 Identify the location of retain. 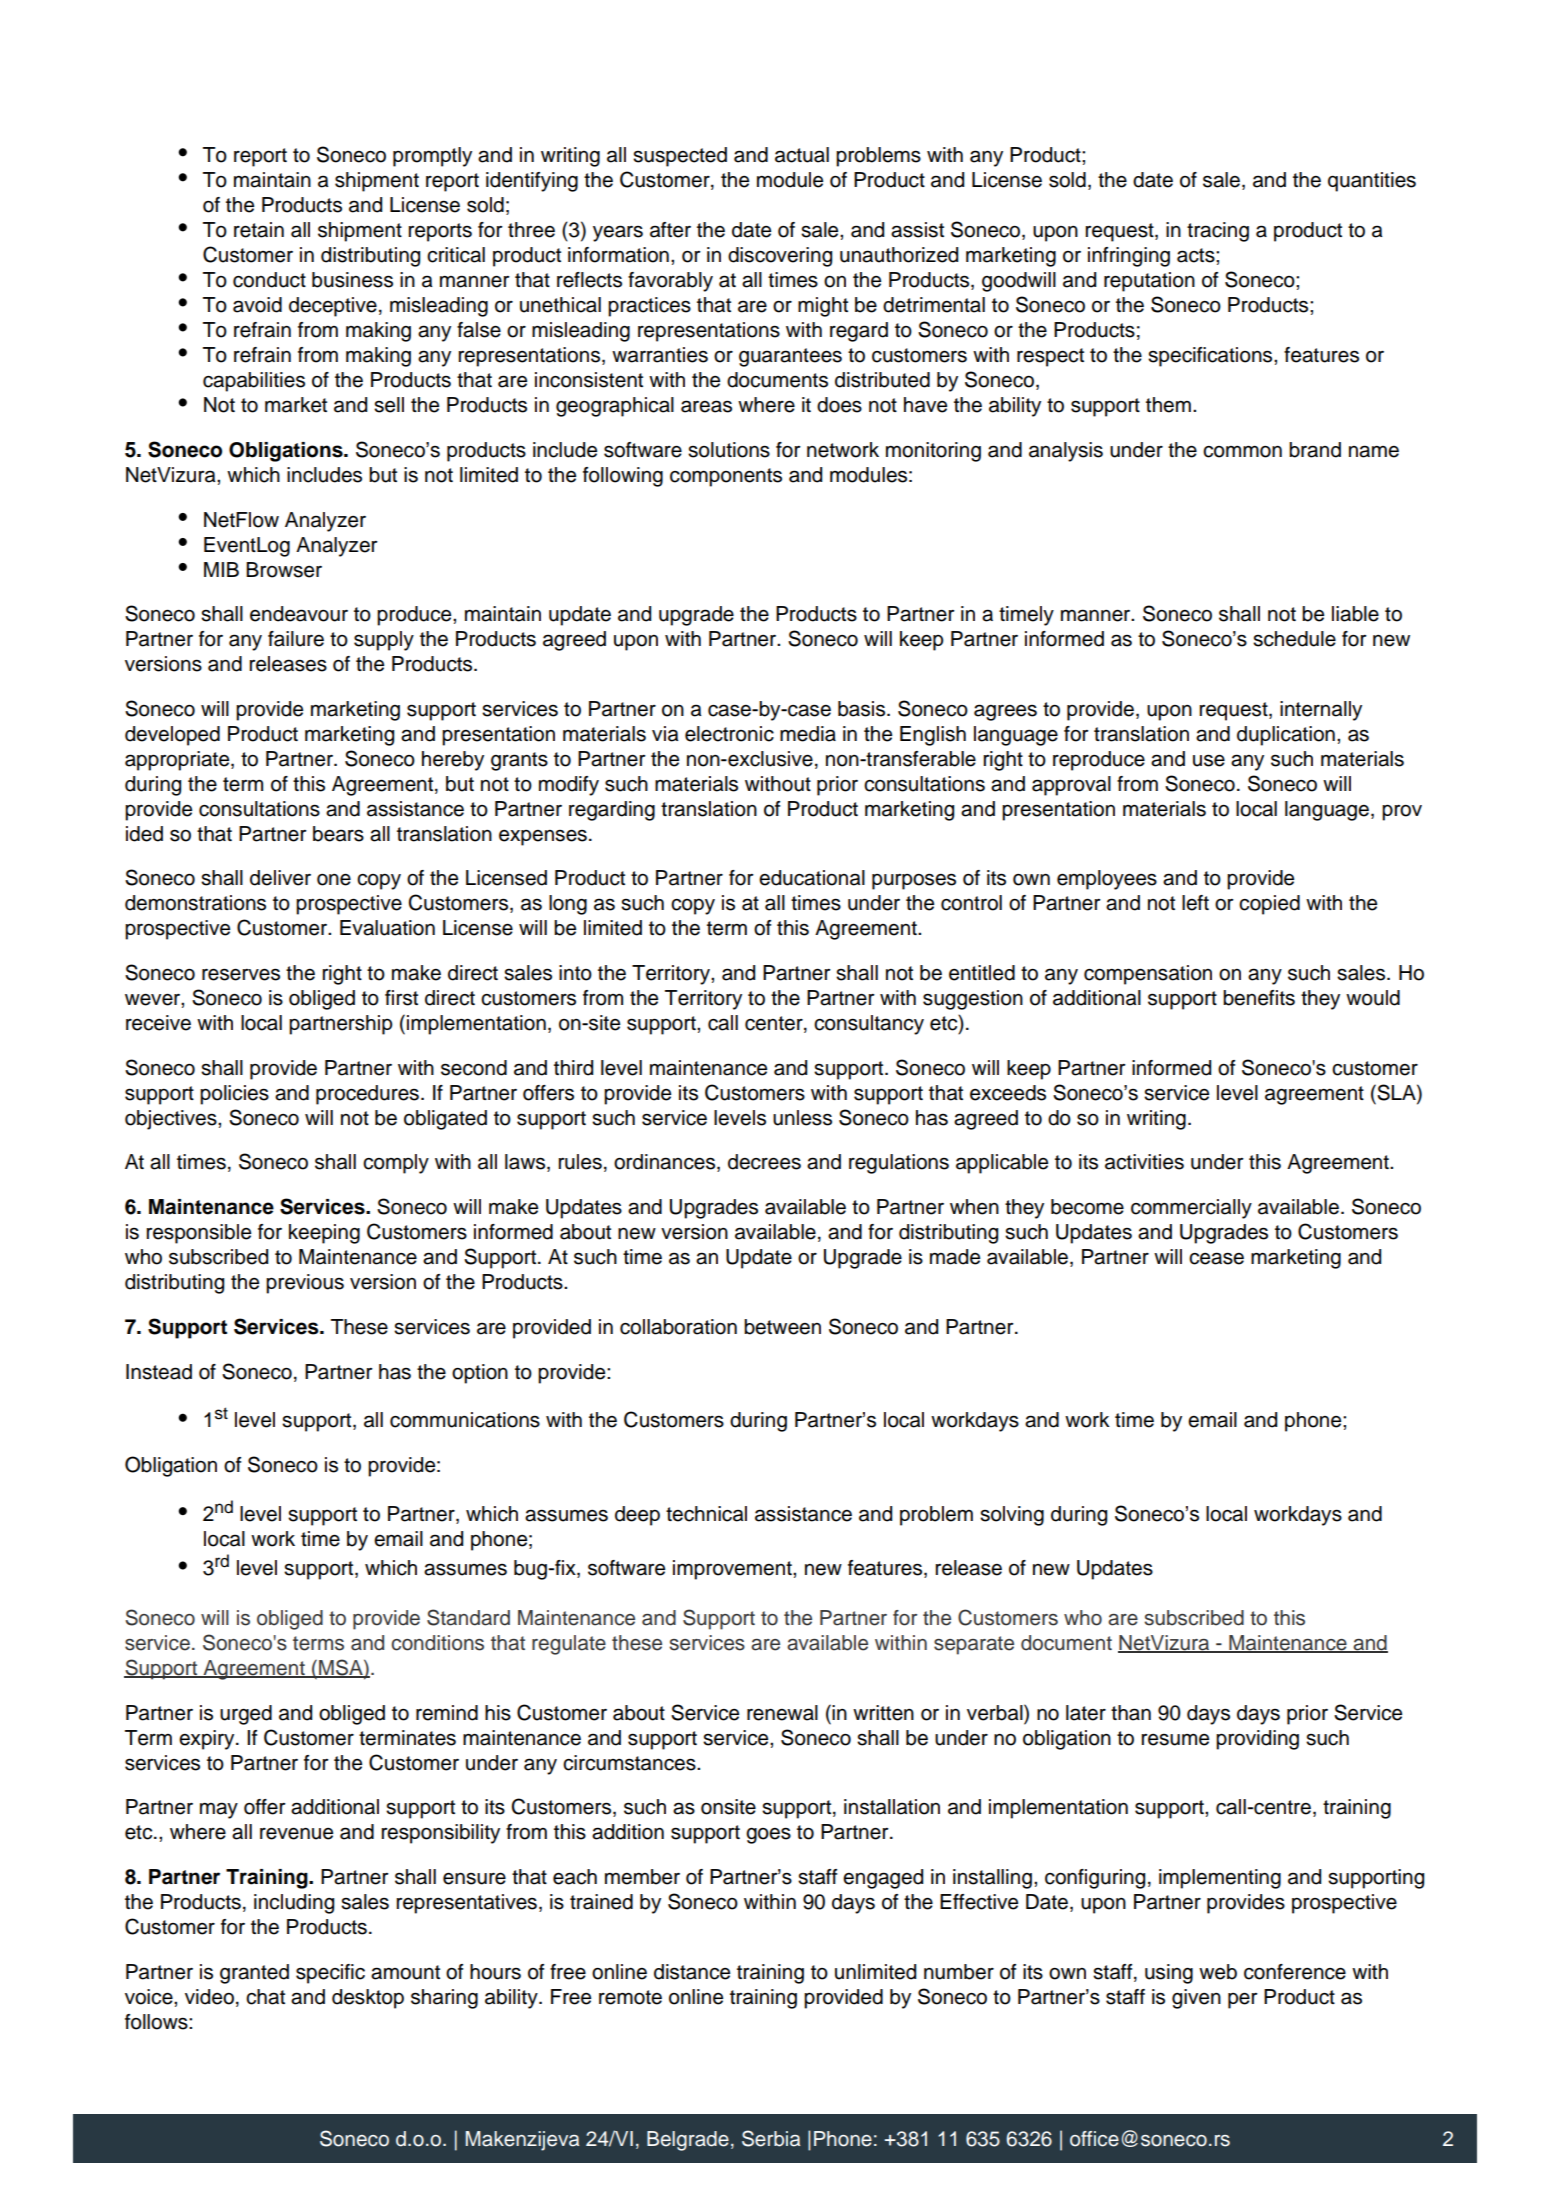
(259, 230).
